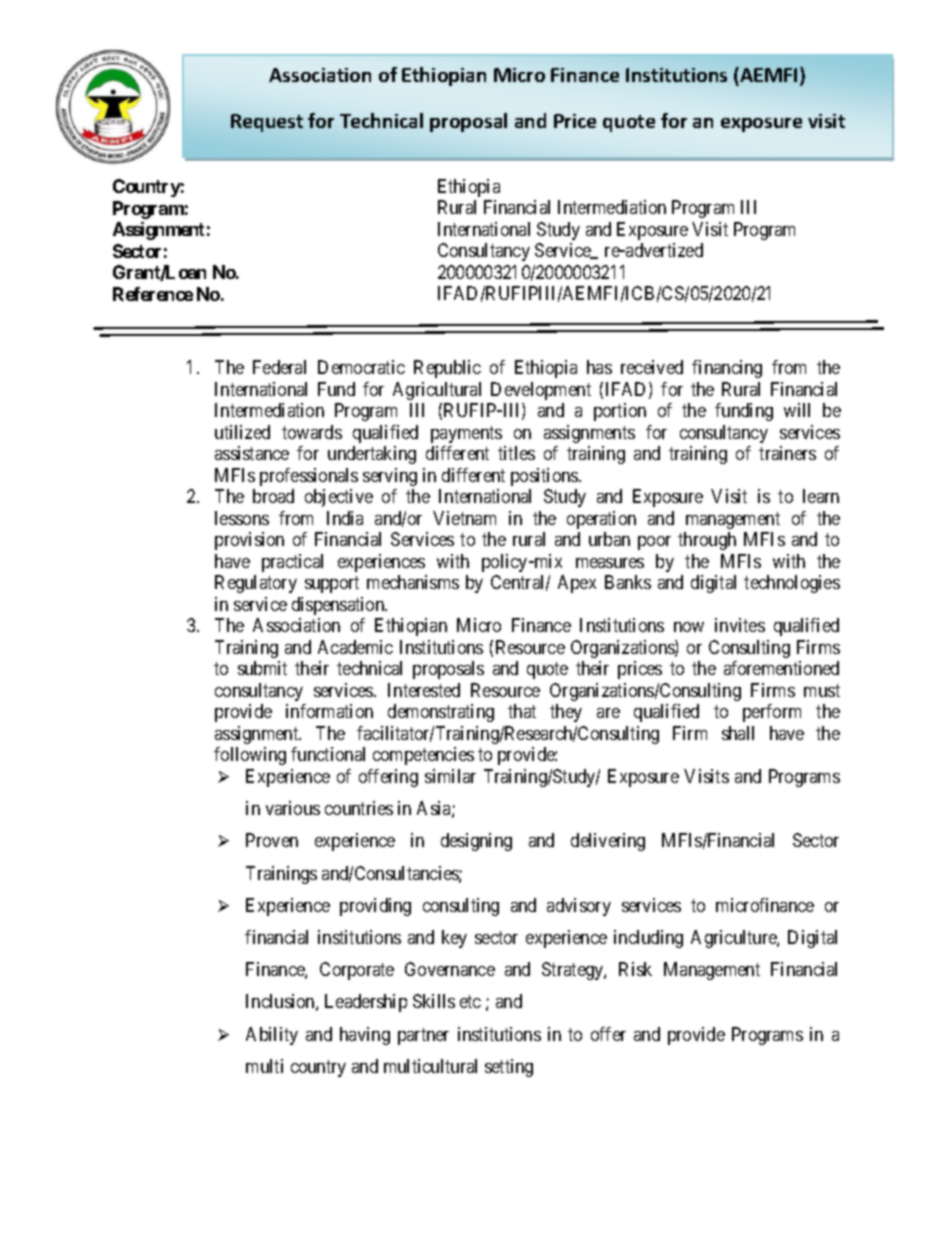 The image size is (952, 1233). I want to click on shall, so click(738, 733).
